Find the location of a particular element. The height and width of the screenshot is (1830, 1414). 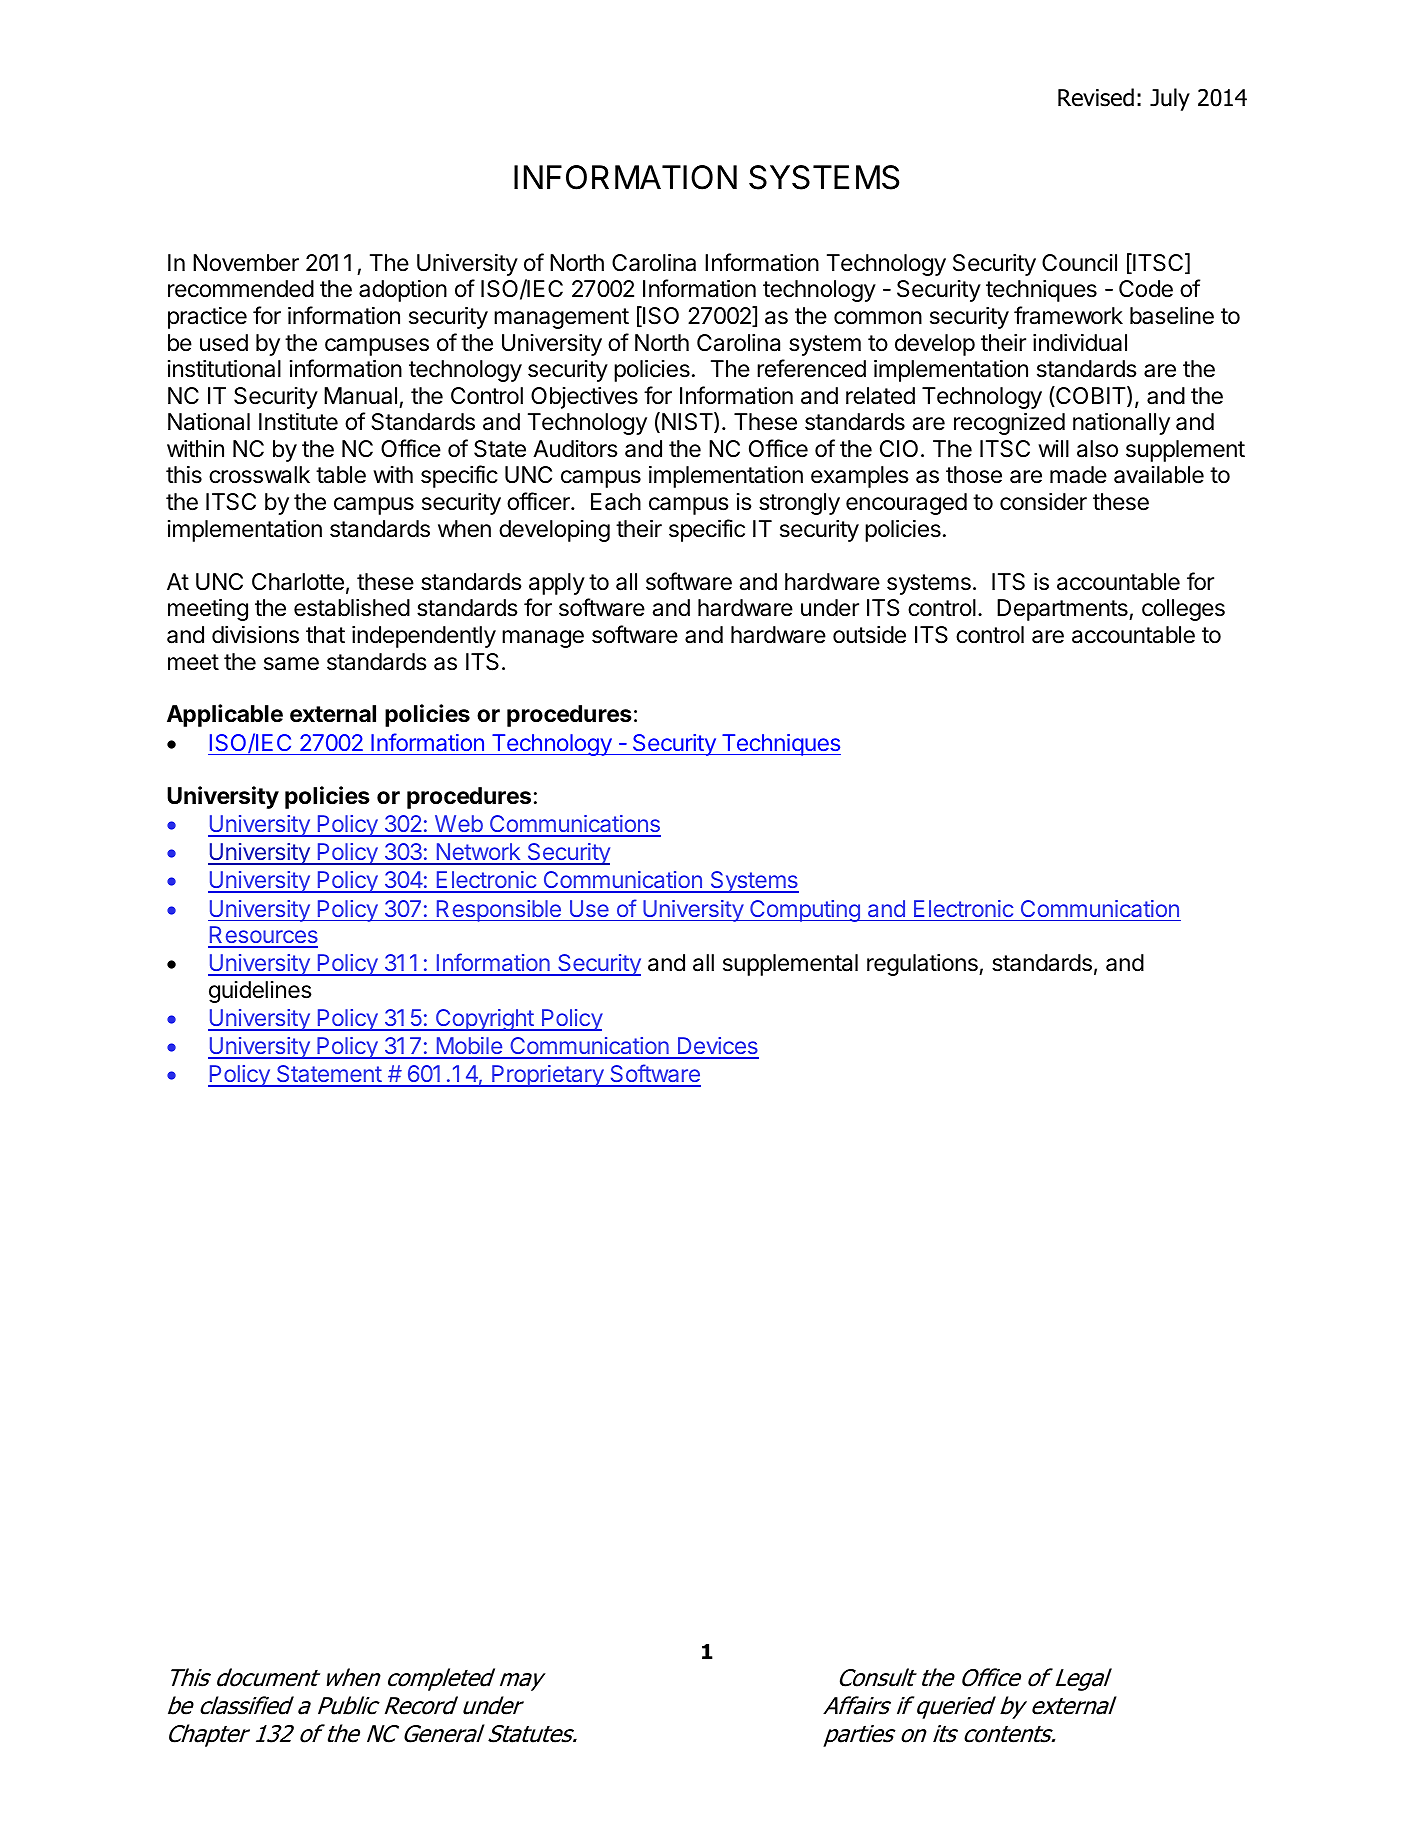

November is located at coordinates (246, 263).
